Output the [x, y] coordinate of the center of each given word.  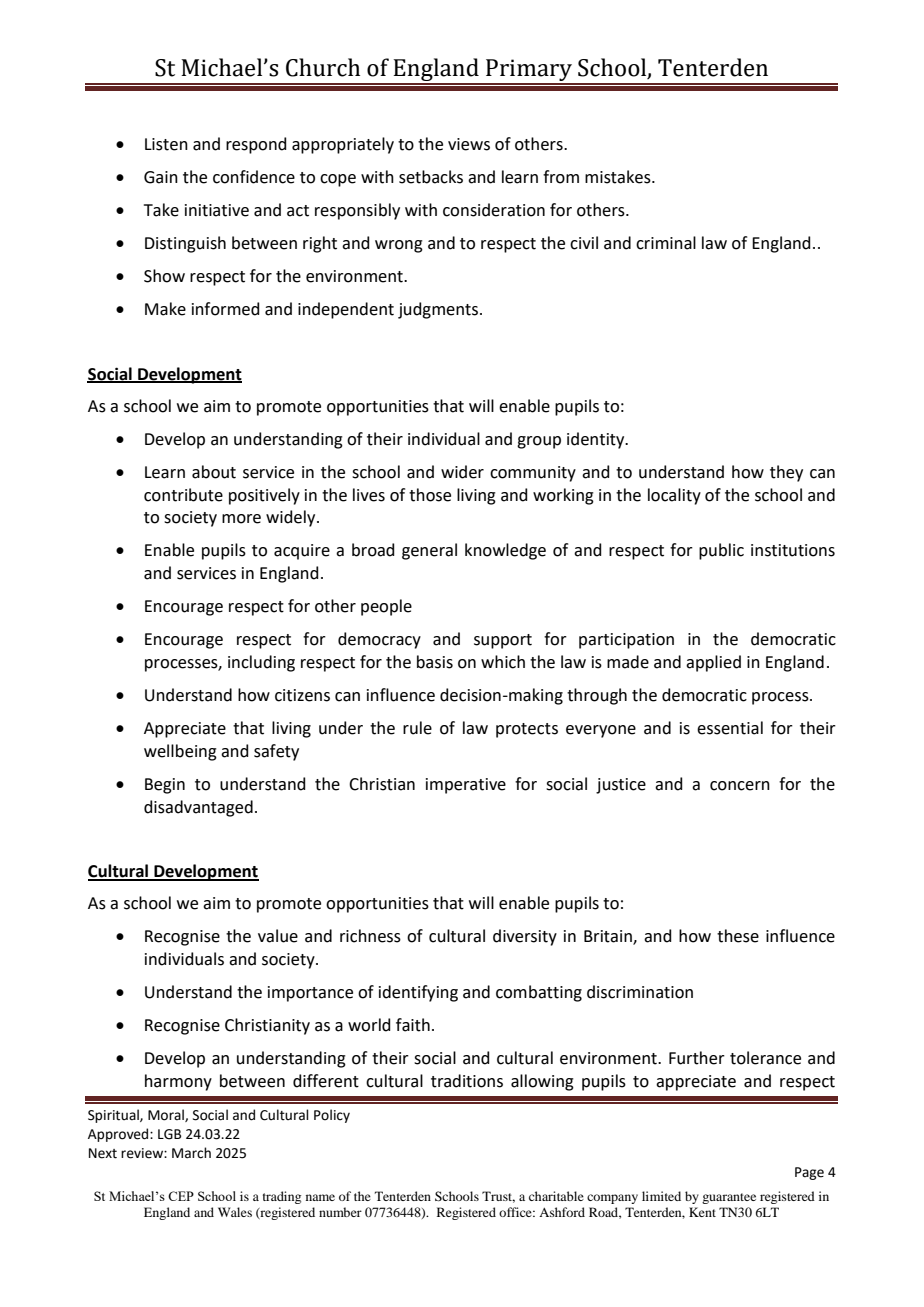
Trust [498, 1197]
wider [462, 472]
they [786, 473]
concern [740, 786]
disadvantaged [198, 808]
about [214, 472]
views [469, 144]
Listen [166, 144]
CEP [181, 1196]
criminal [666, 243]
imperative [466, 786]
